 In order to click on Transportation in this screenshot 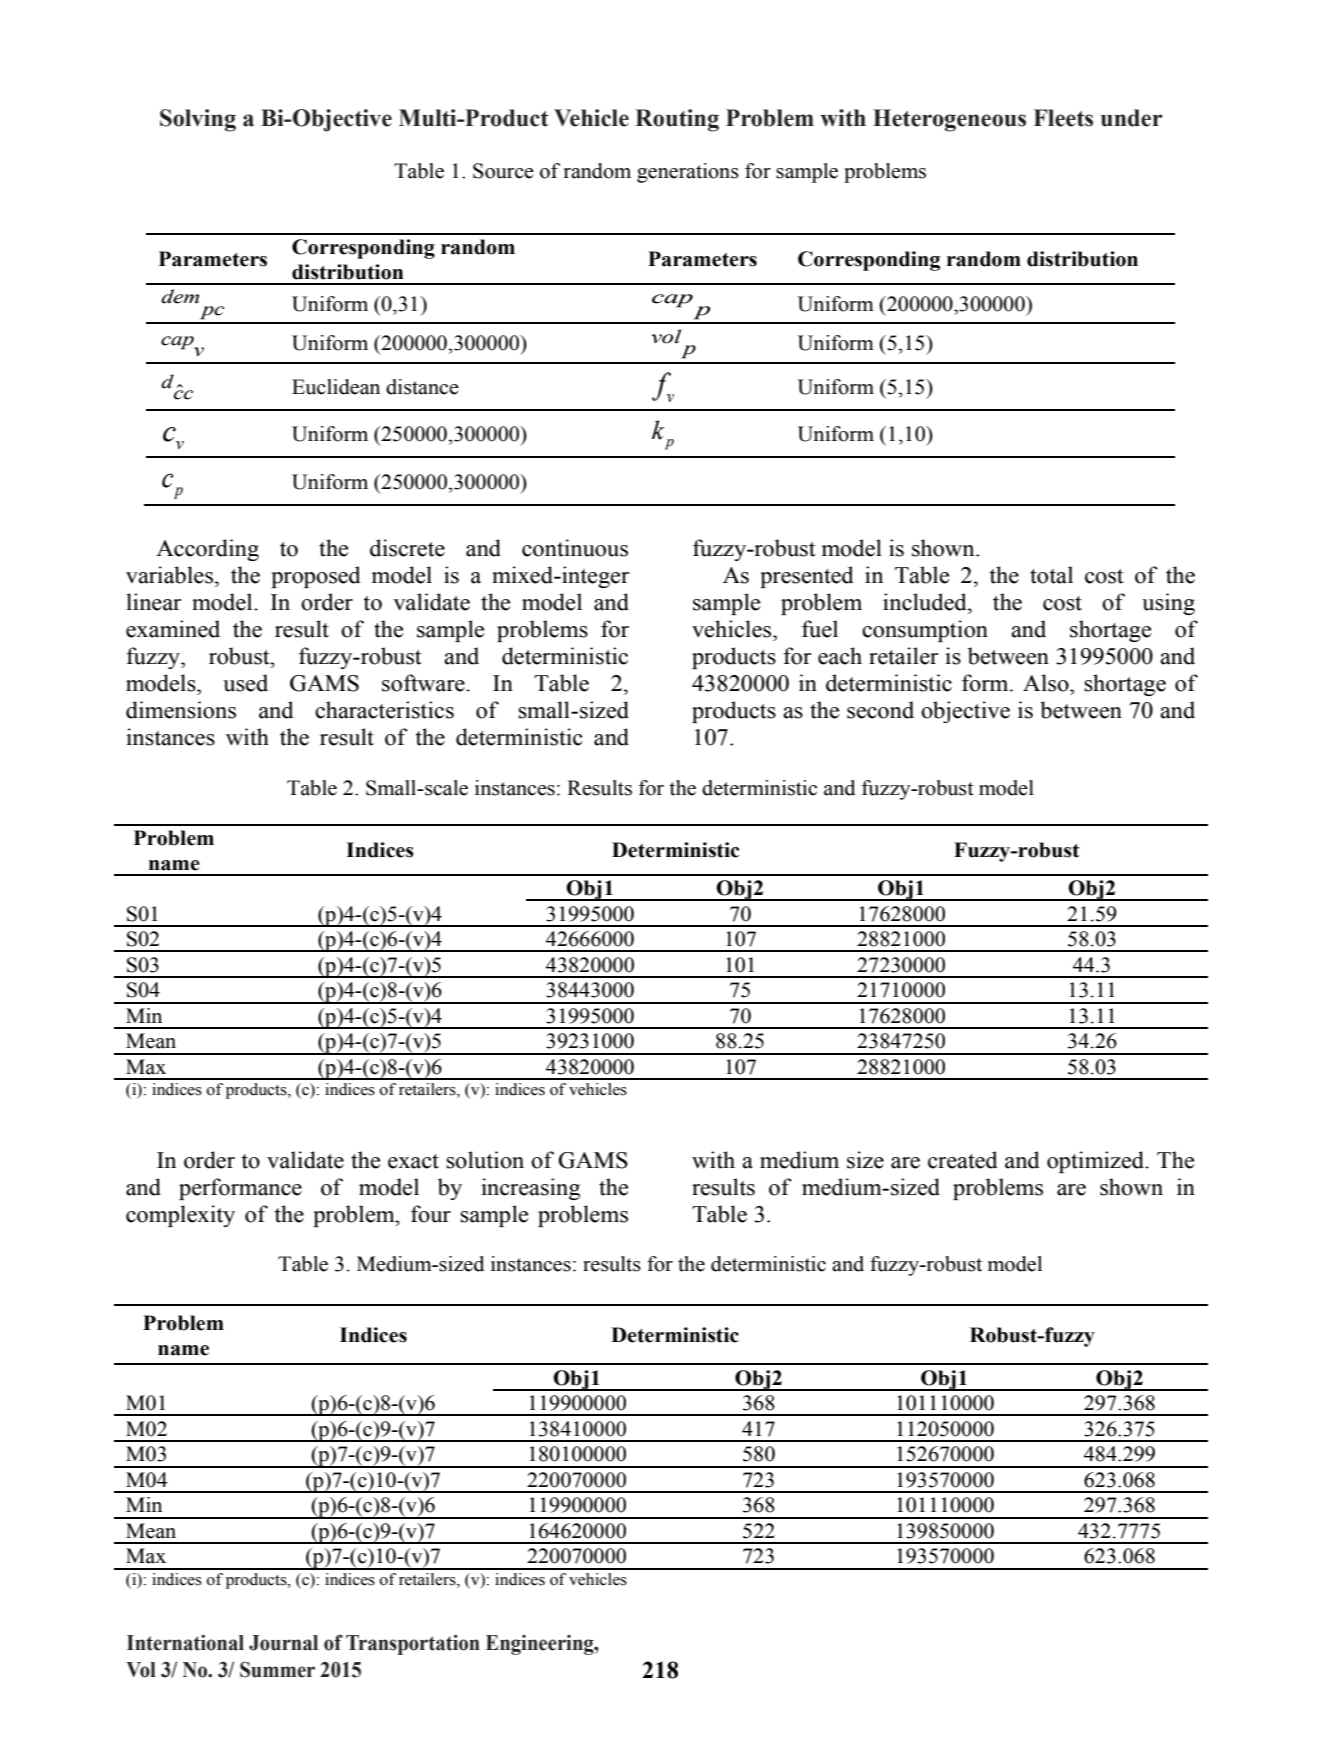, I will do `click(413, 1645)`.
